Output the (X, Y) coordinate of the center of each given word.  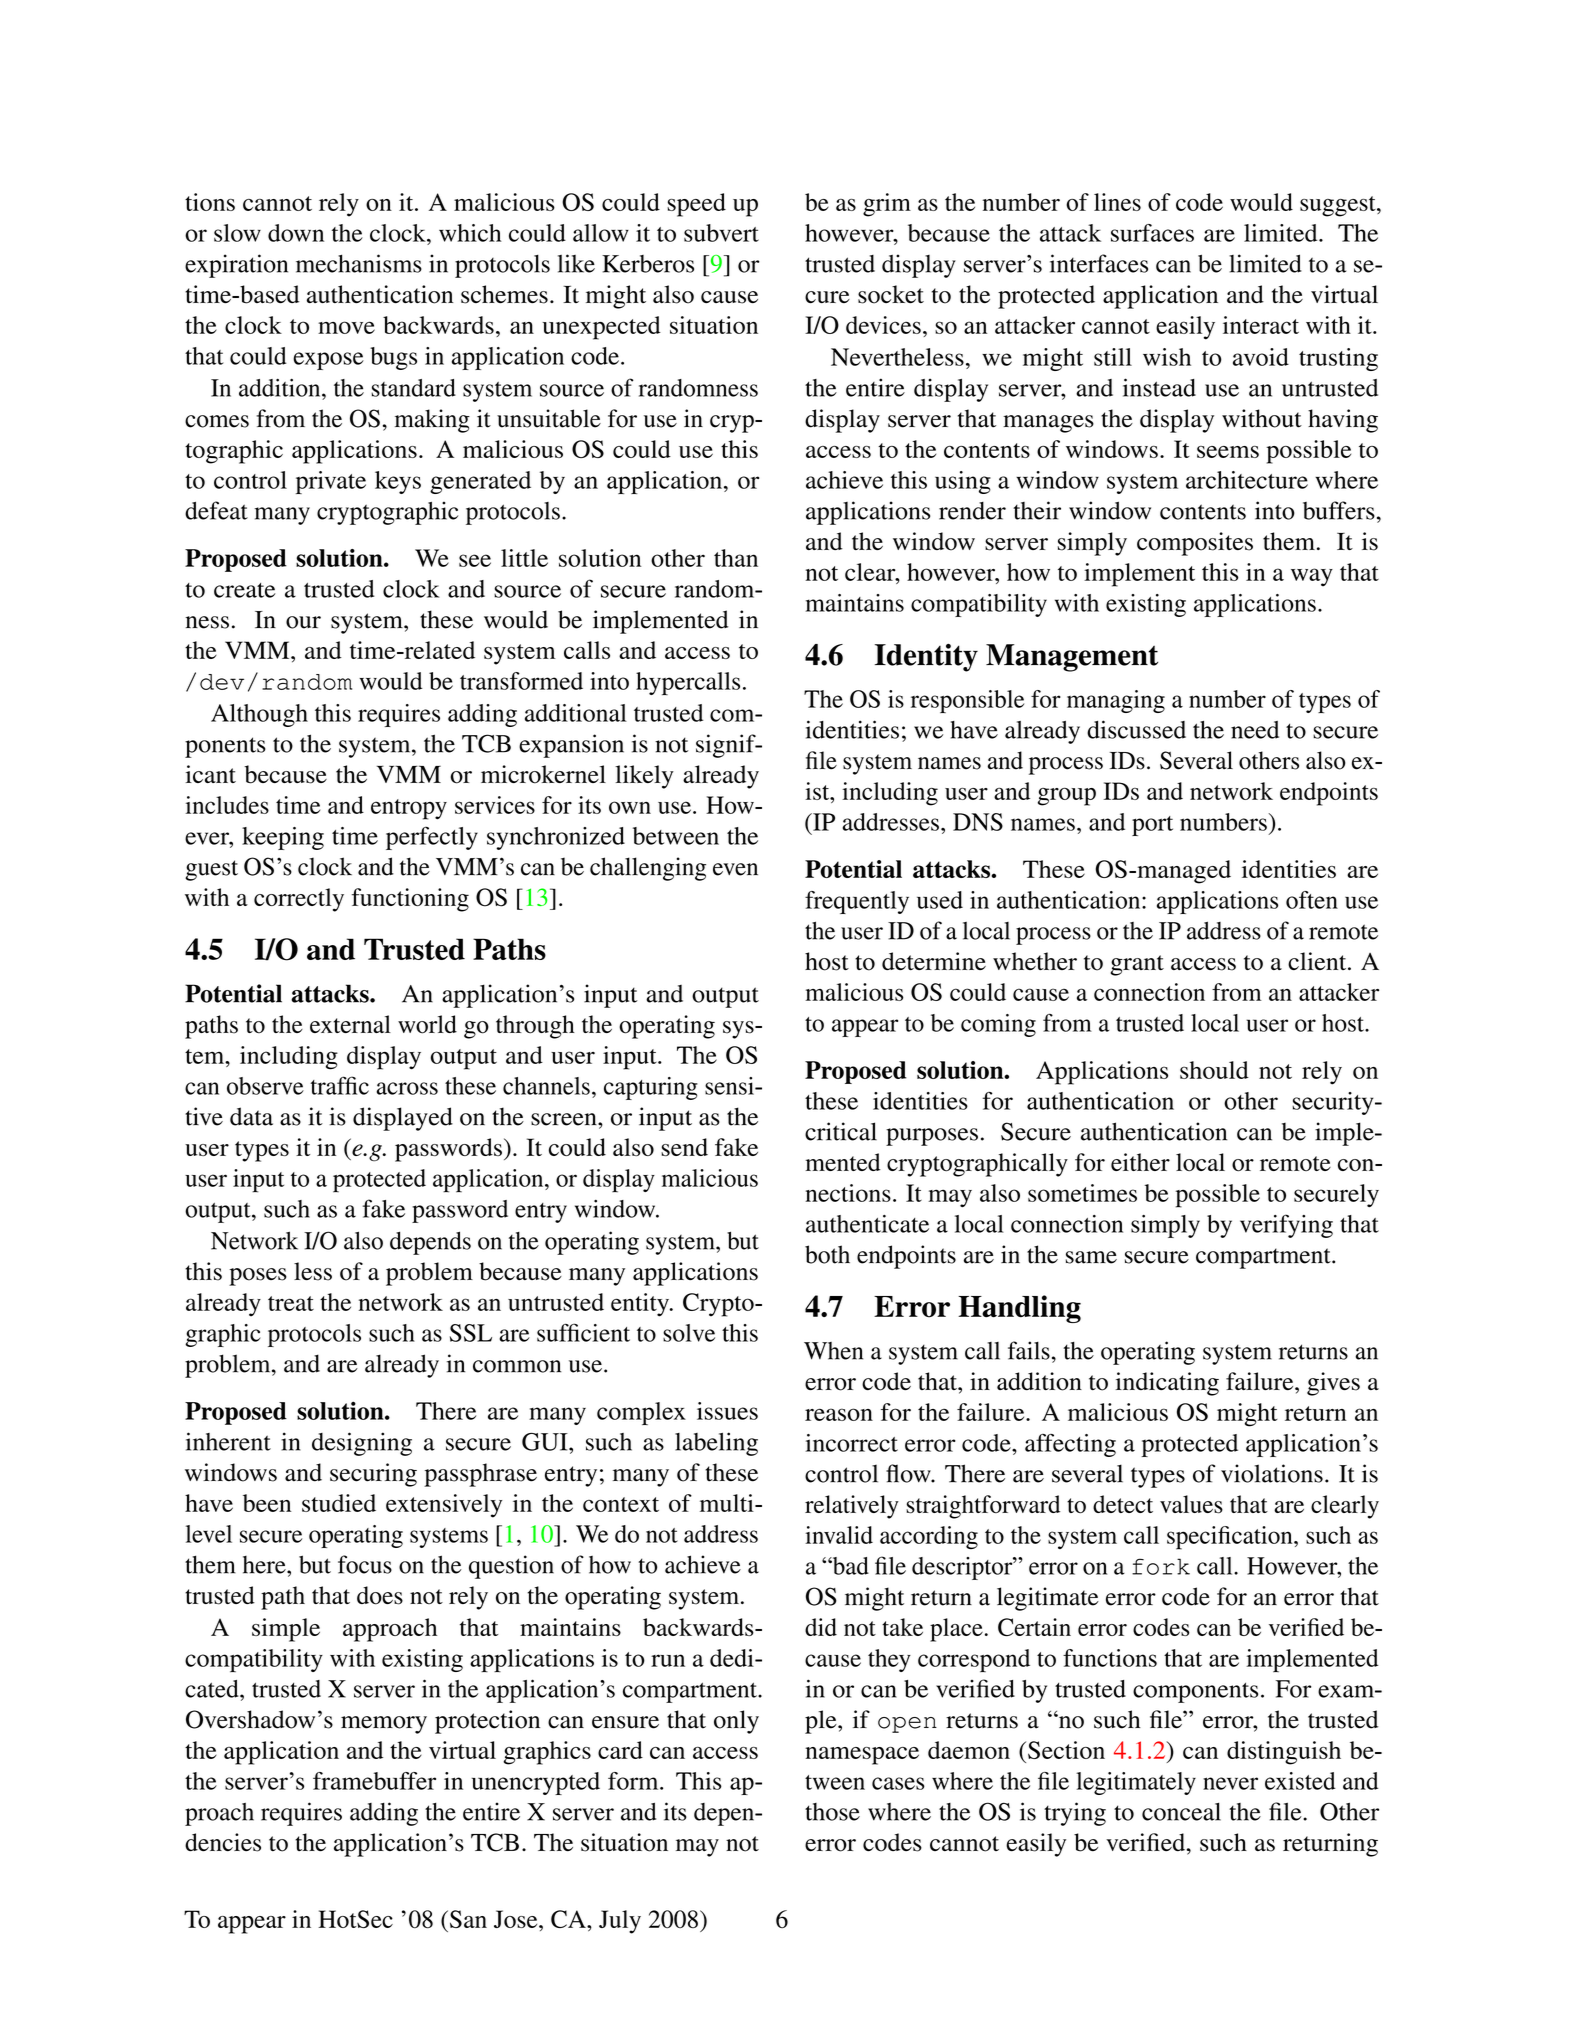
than (736, 558)
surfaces (1152, 233)
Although (259, 715)
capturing (651, 1088)
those (832, 1812)
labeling (716, 1444)
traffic (340, 1085)
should (1214, 1070)
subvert (721, 233)
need (1255, 730)
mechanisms (359, 263)
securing (373, 1475)
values (1191, 1504)
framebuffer (374, 1781)
